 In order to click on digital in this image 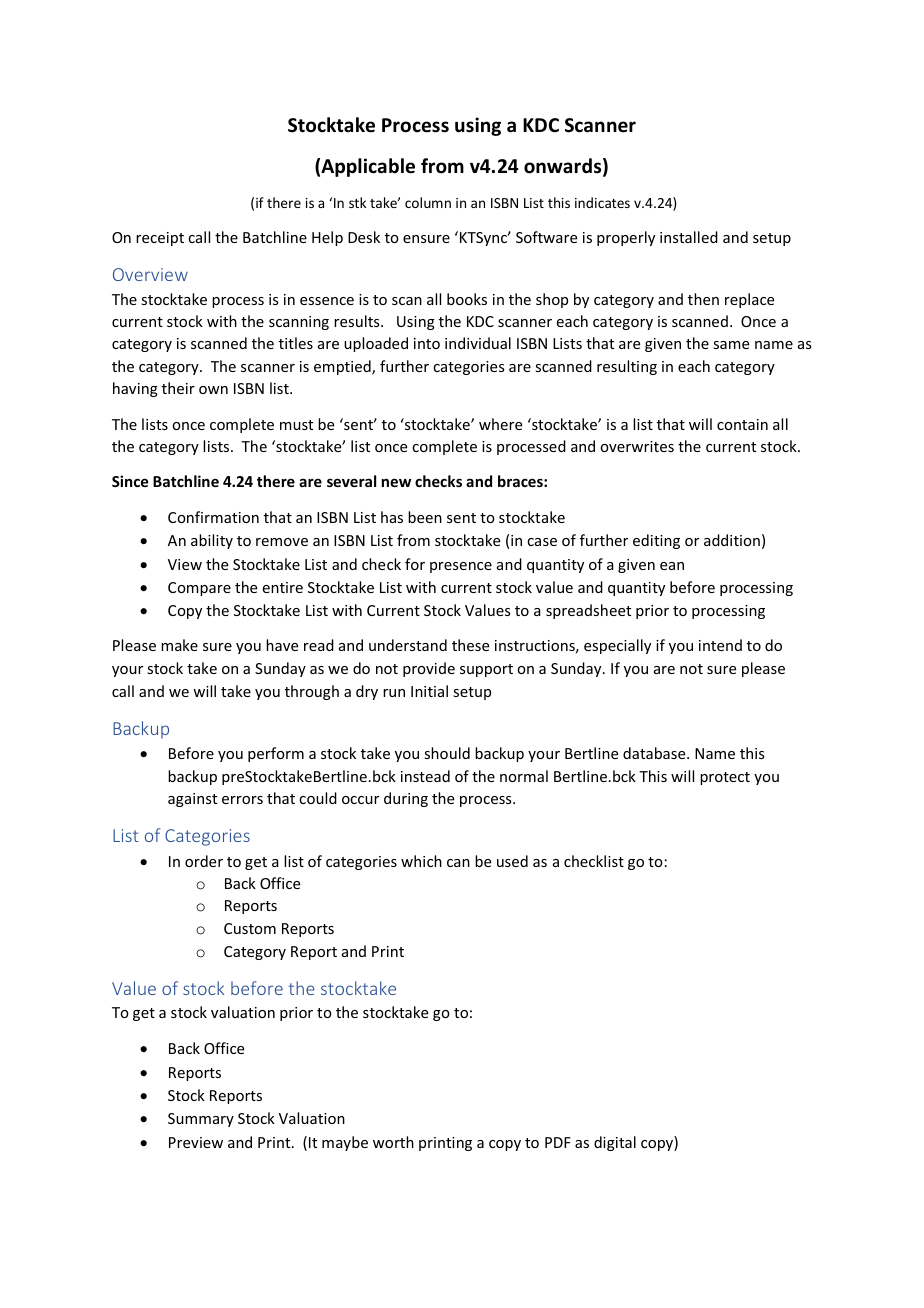, I will do `click(615, 1143)`.
